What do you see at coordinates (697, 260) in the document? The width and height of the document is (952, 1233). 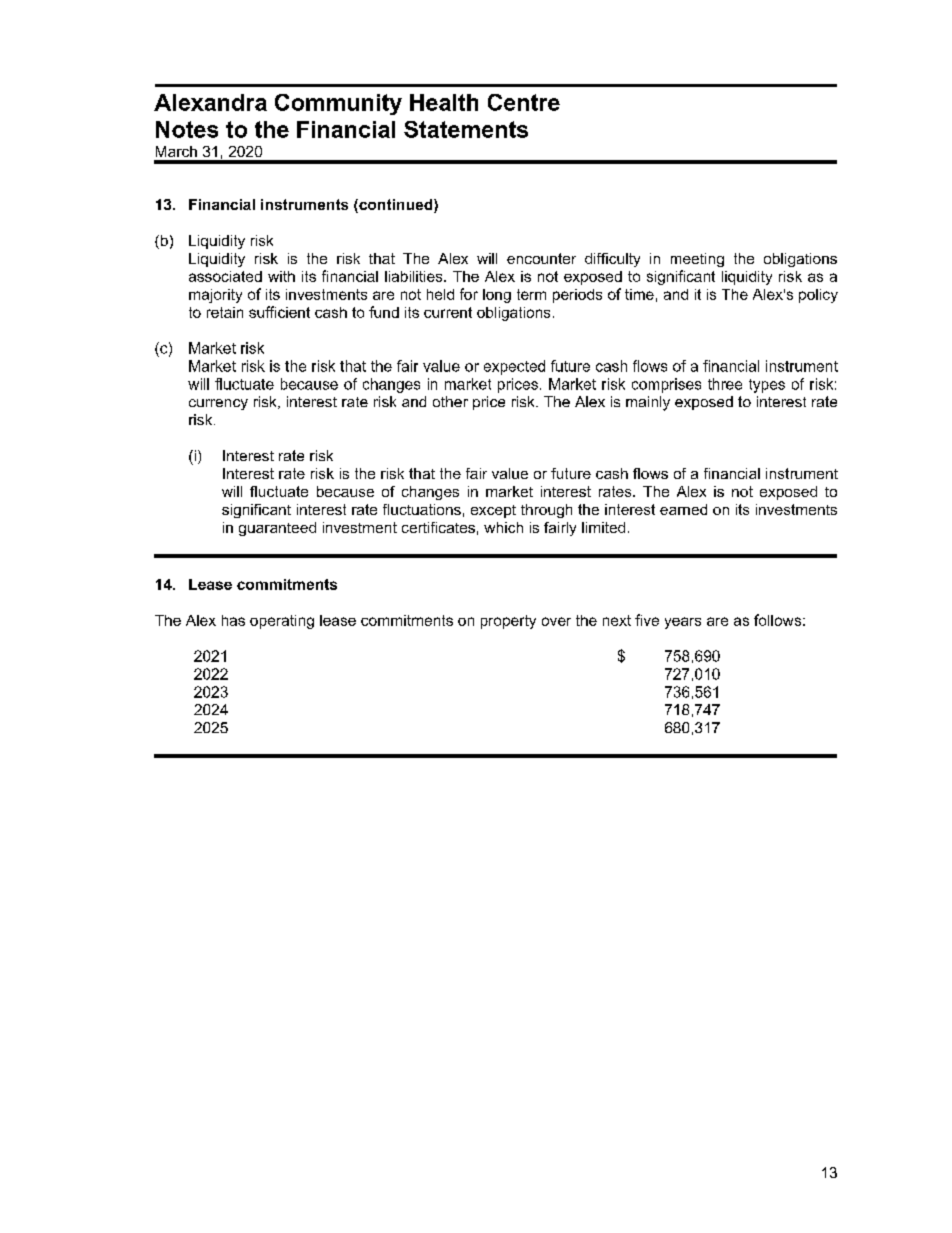 I see `meeting` at bounding box center [697, 260].
